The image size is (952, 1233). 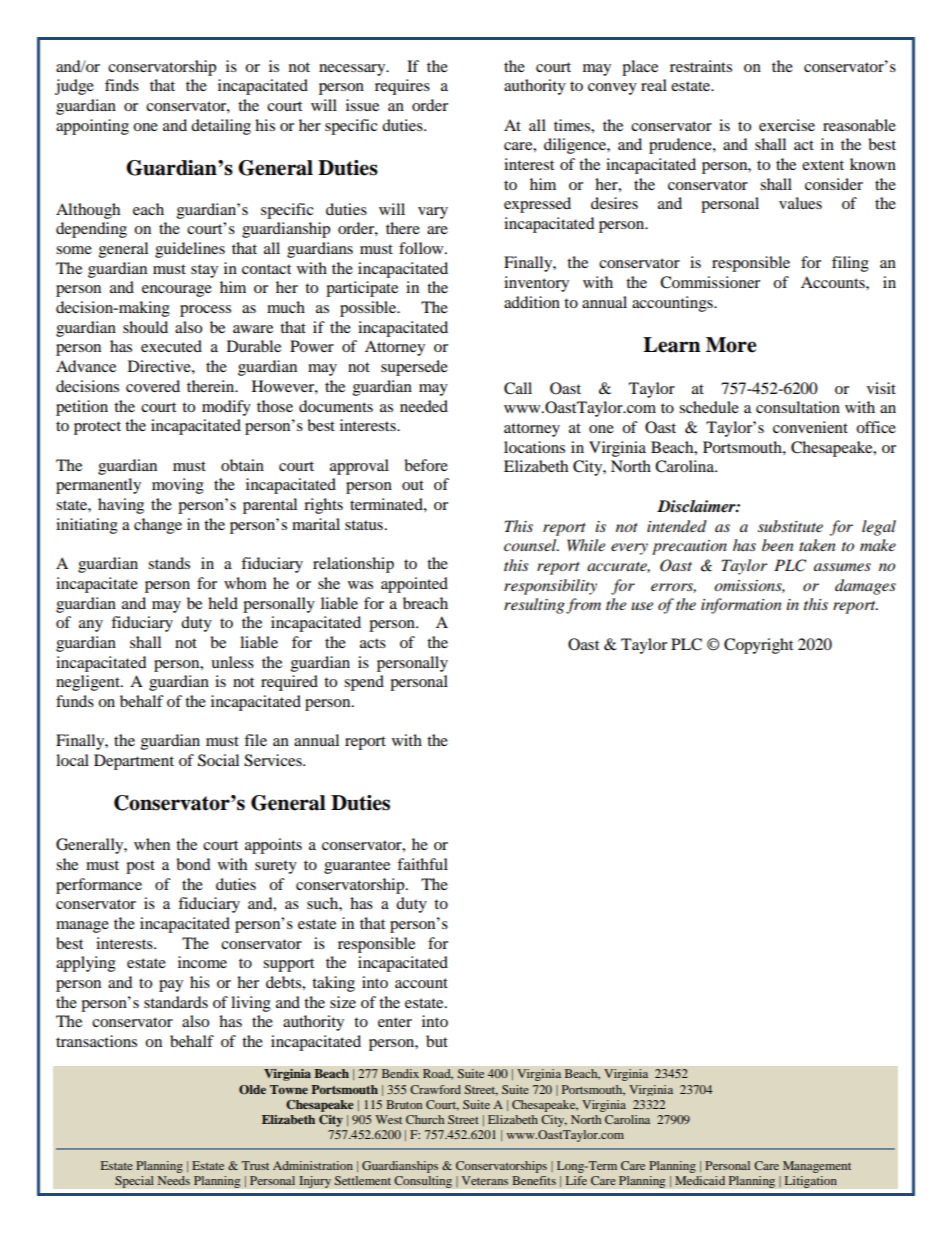 What do you see at coordinates (810, 427) in the page?
I see `convenient` at bounding box center [810, 427].
